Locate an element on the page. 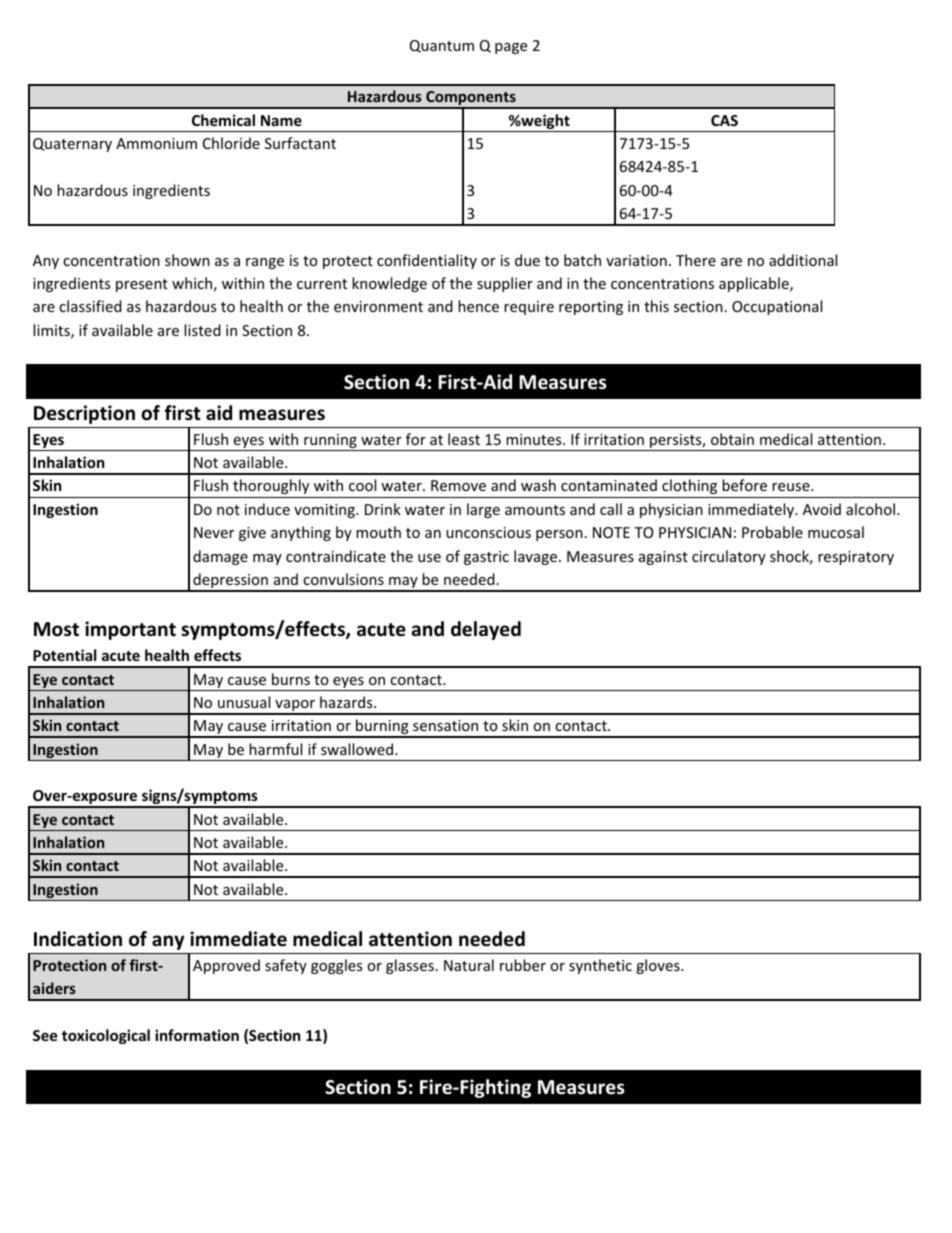 The height and width of the image is (1233, 952). toxicological is located at coordinates (106, 1036).
